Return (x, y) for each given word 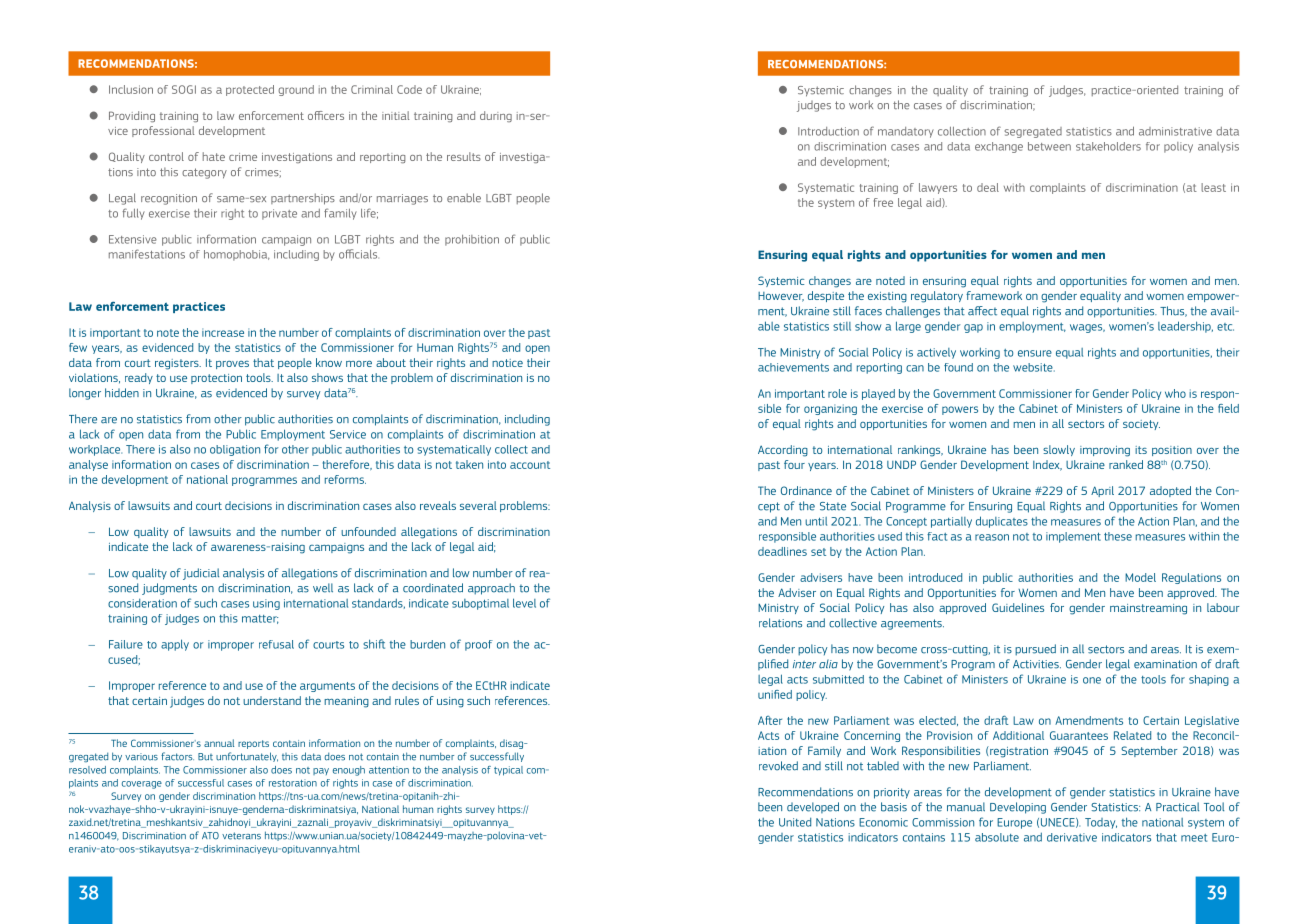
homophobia (237, 255)
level (524, 603)
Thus (1173, 311)
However (781, 297)
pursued (1035, 650)
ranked (1126, 464)
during (496, 116)
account (530, 465)
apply (175, 645)
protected (250, 90)
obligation (235, 450)
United (795, 822)
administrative (1175, 131)
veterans (241, 836)
